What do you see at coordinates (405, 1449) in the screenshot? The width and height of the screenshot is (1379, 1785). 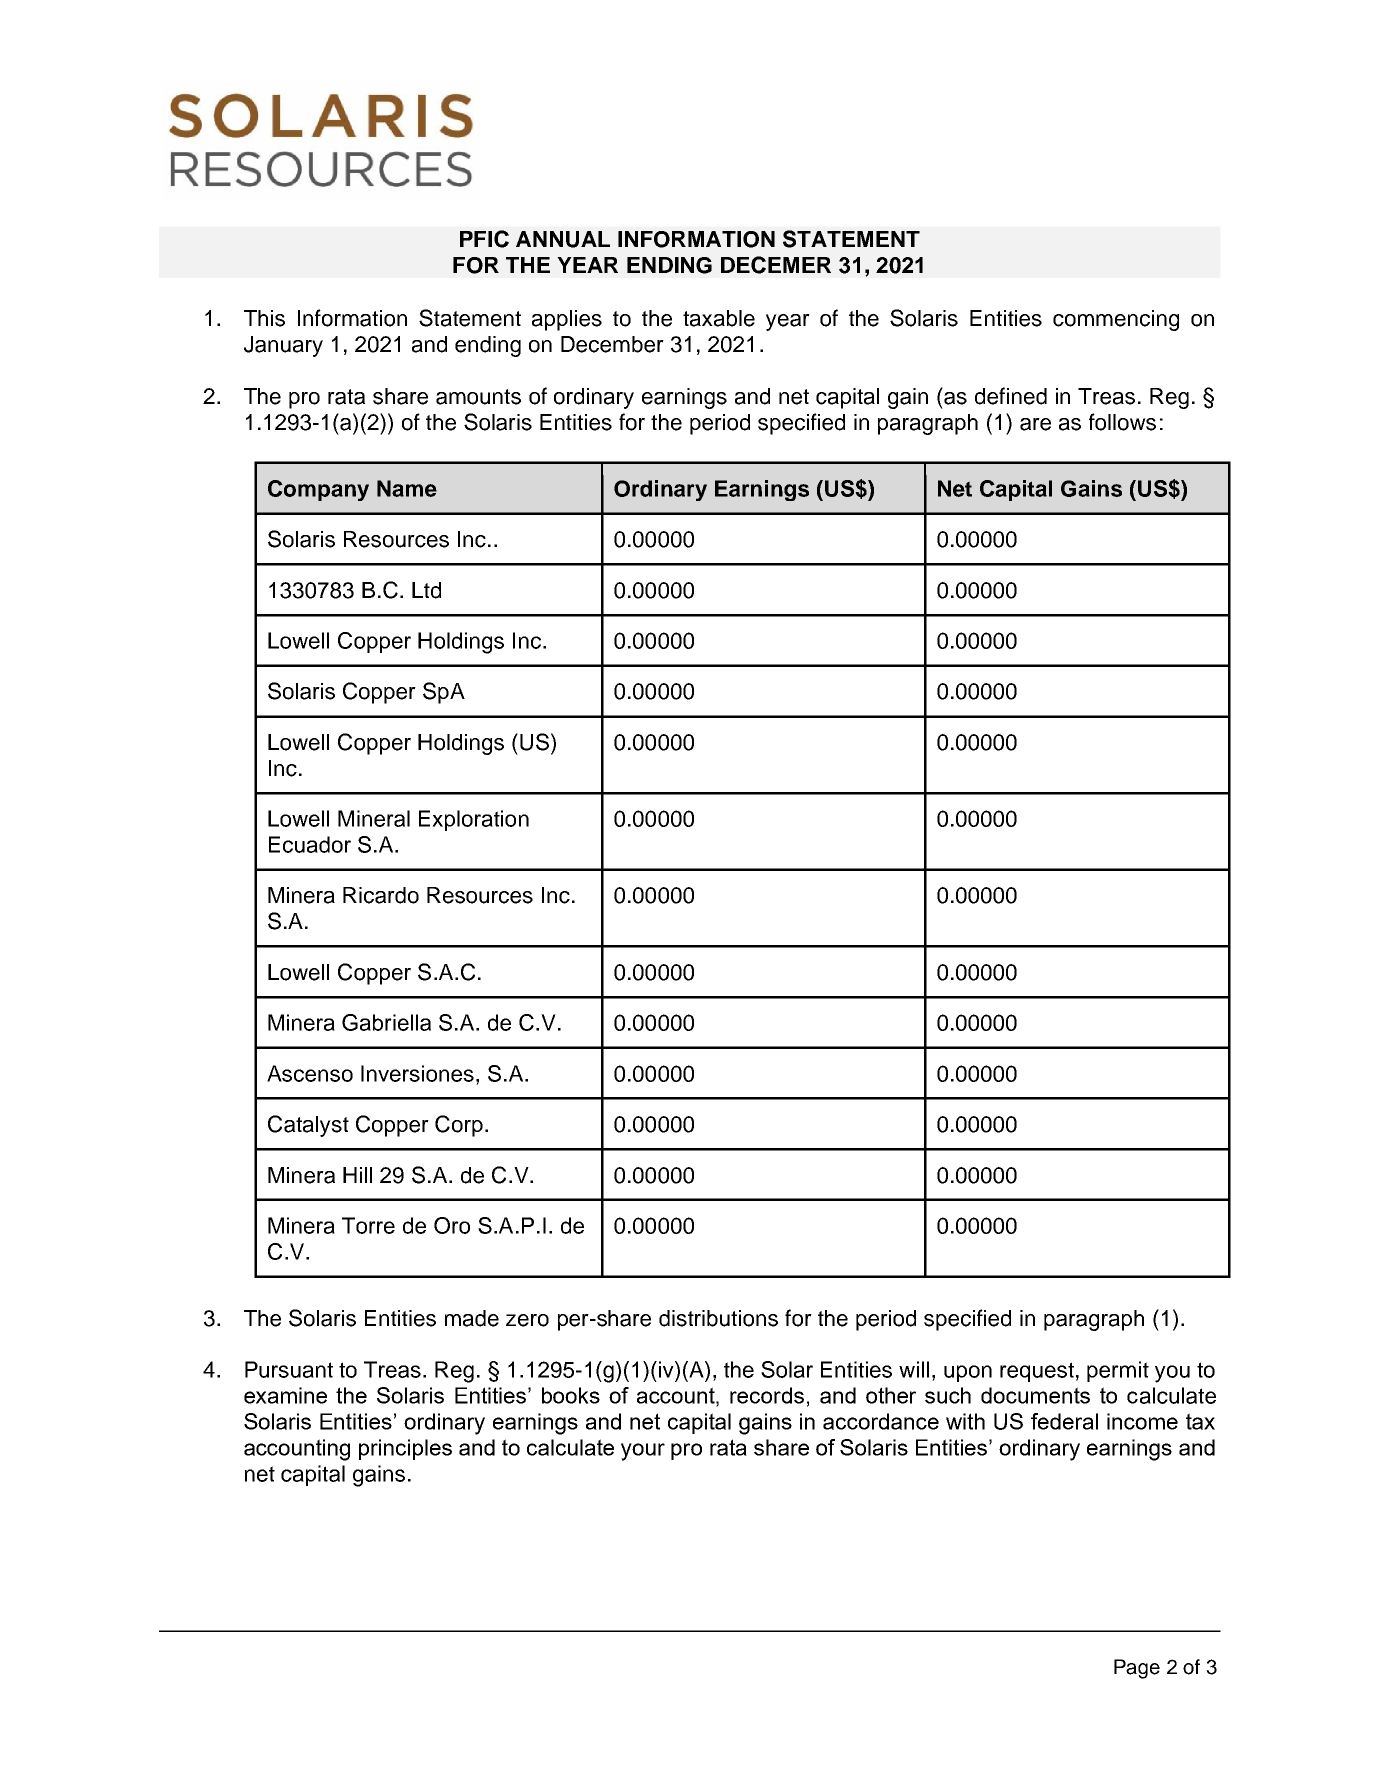 I see `principles` at bounding box center [405, 1449].
